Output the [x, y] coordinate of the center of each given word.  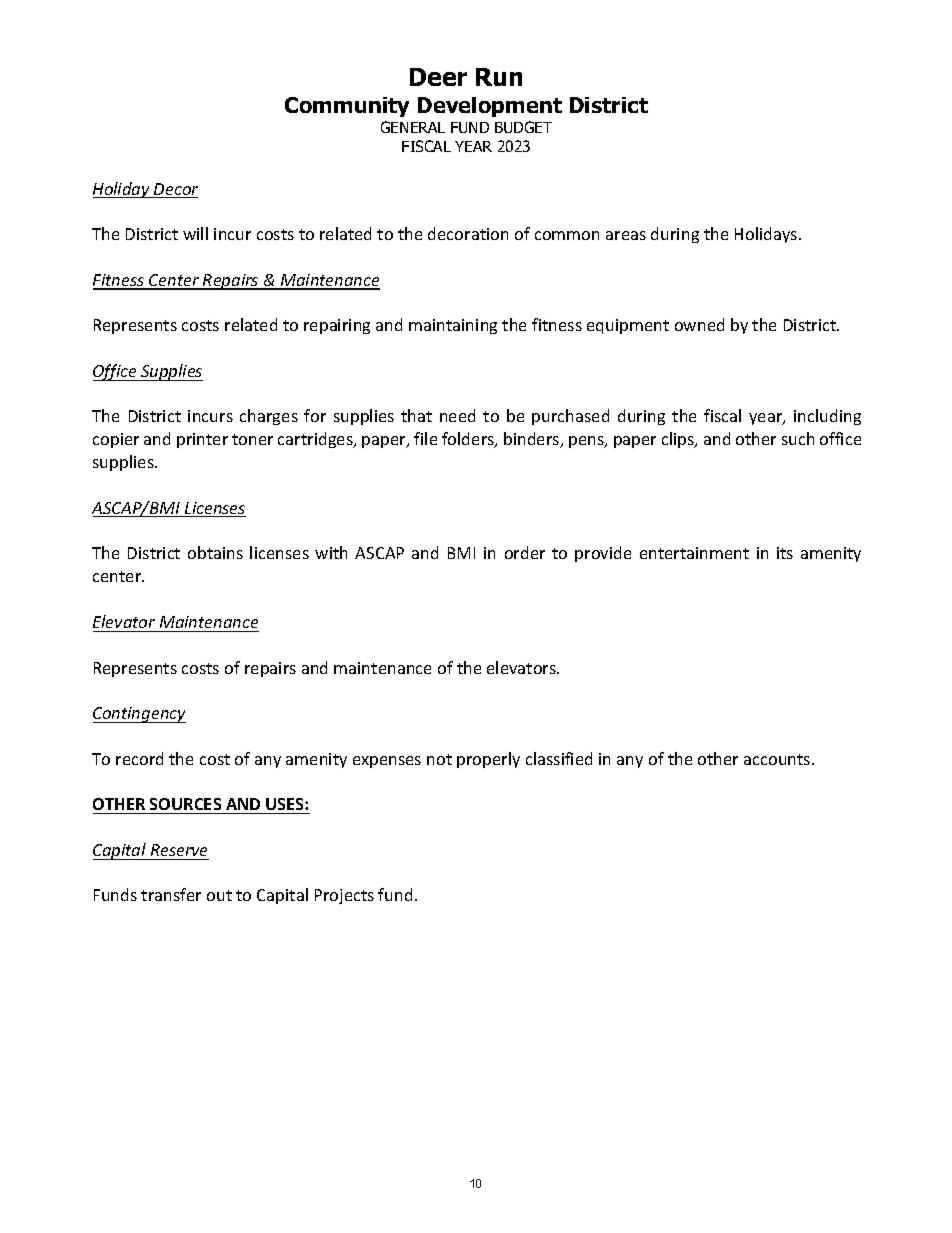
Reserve [179, 850]
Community [347, 107]
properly [488, 760]
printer [202, 440]
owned [699, 324]
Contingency [139, 715]
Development [490, 107]
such [798, 438]
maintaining [453, 326]
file [425, 438]
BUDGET [523, 127]
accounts [778, 759]
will [195, 233]
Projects [344, 896]
